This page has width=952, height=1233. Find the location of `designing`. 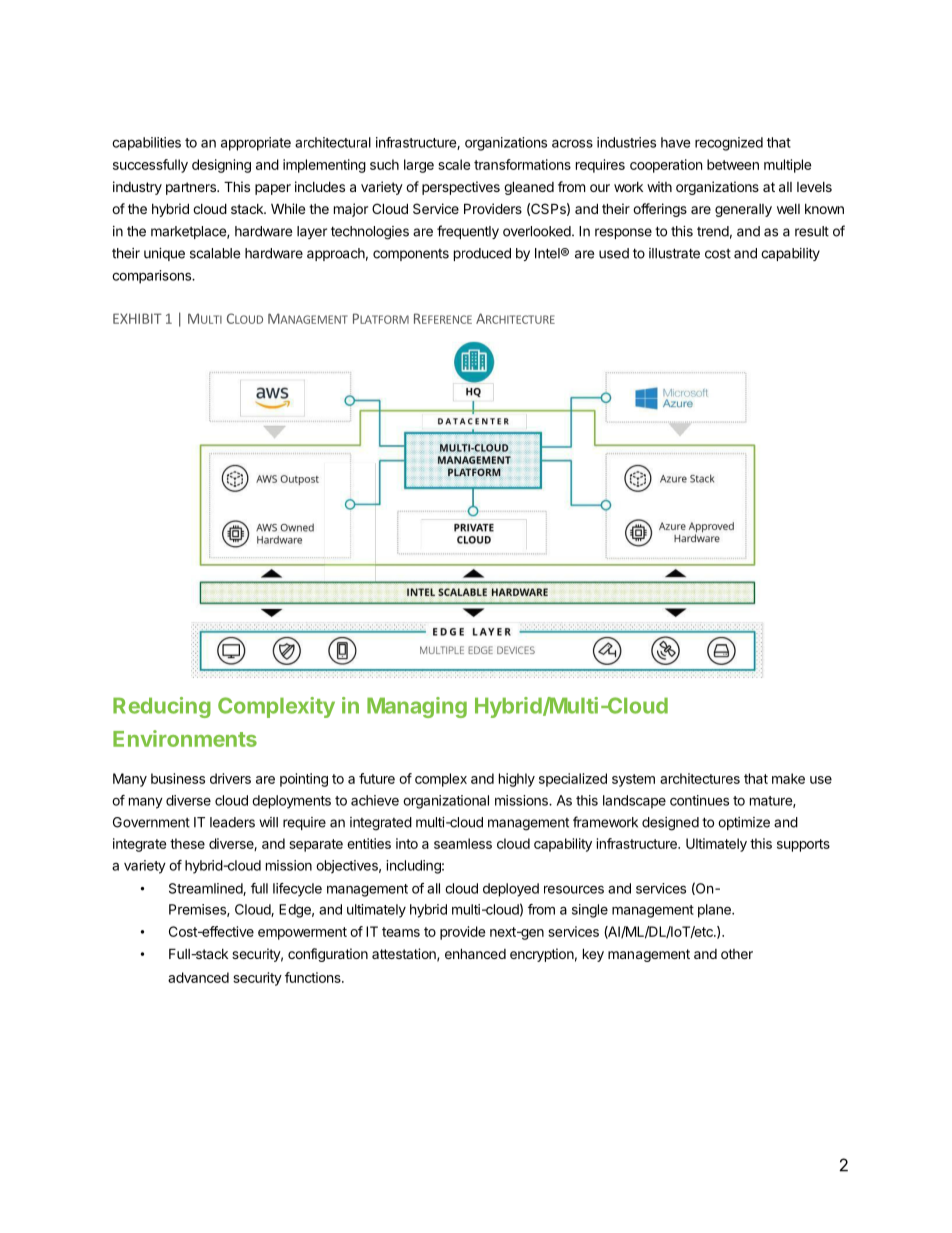

designing is located at coordinates (221, 166).
